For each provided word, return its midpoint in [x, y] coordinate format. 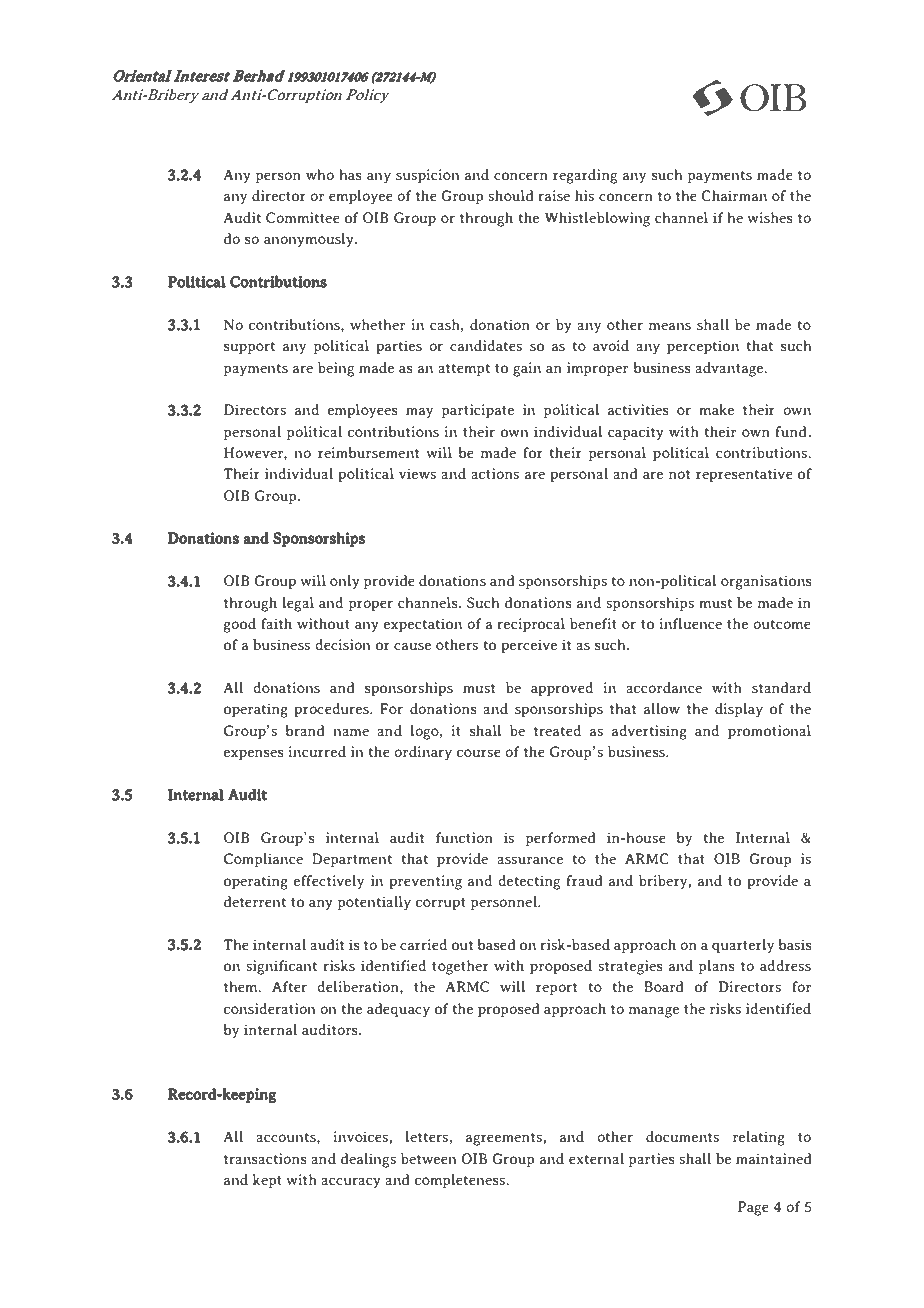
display [739, 710]
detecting [529, 882]
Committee [303, 217]
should [510, 195]
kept [267, 1181]
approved [562, 689]
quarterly [743, 946]
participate [478, 411]
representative [744, 475]
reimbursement [368, 452]
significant [281, 967]
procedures [332, 710]
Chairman [734, 195]
